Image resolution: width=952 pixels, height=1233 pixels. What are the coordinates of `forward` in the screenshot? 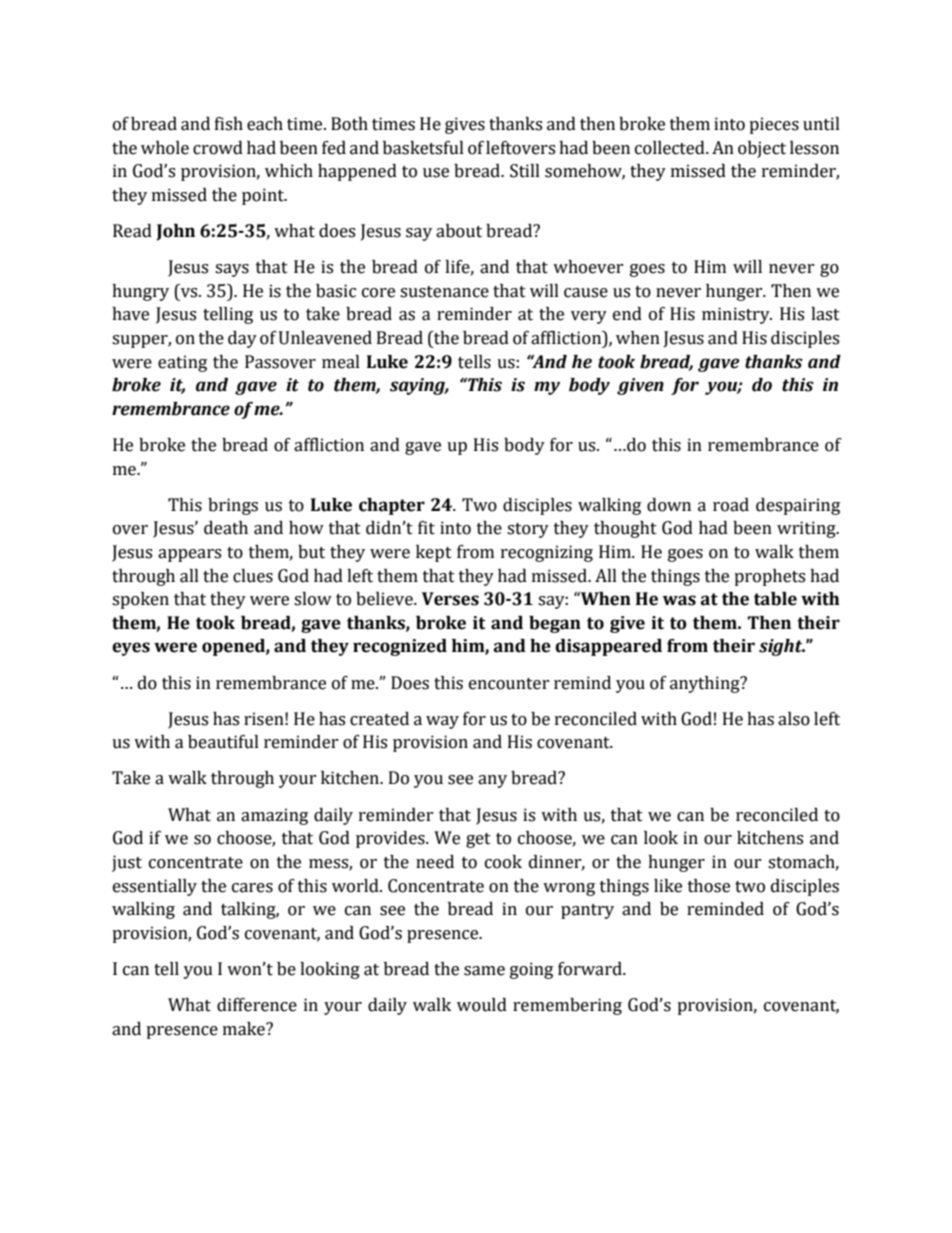 It's located at (591, 969).
